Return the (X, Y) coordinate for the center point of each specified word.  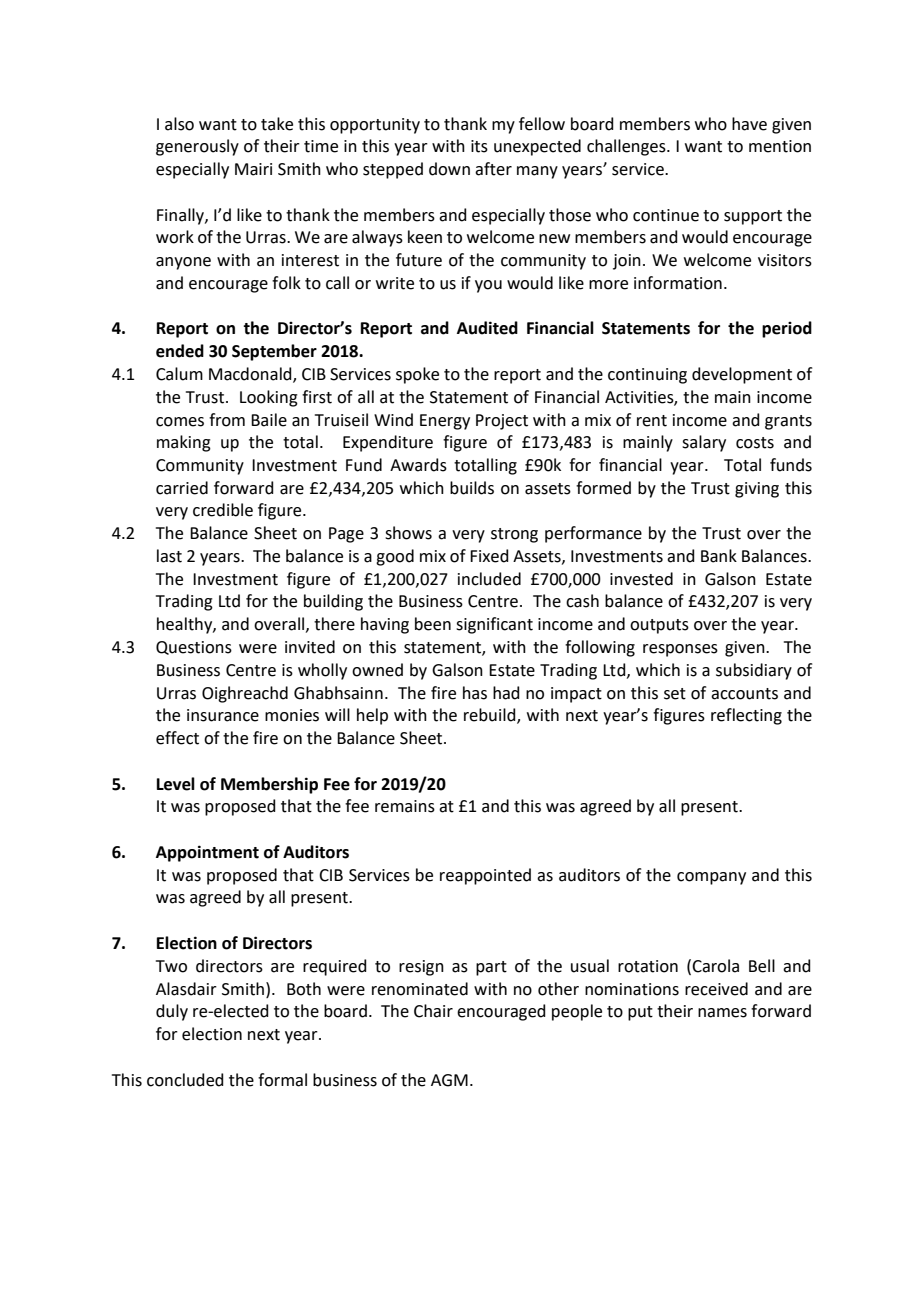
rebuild (491, 716)
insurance (223, 715)
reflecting (746, 716)
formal (282, 1080)
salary (704, 443)
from (227, 420)
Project (502, 422)
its (479, 146)
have (749, 124)
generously (197, 147)
